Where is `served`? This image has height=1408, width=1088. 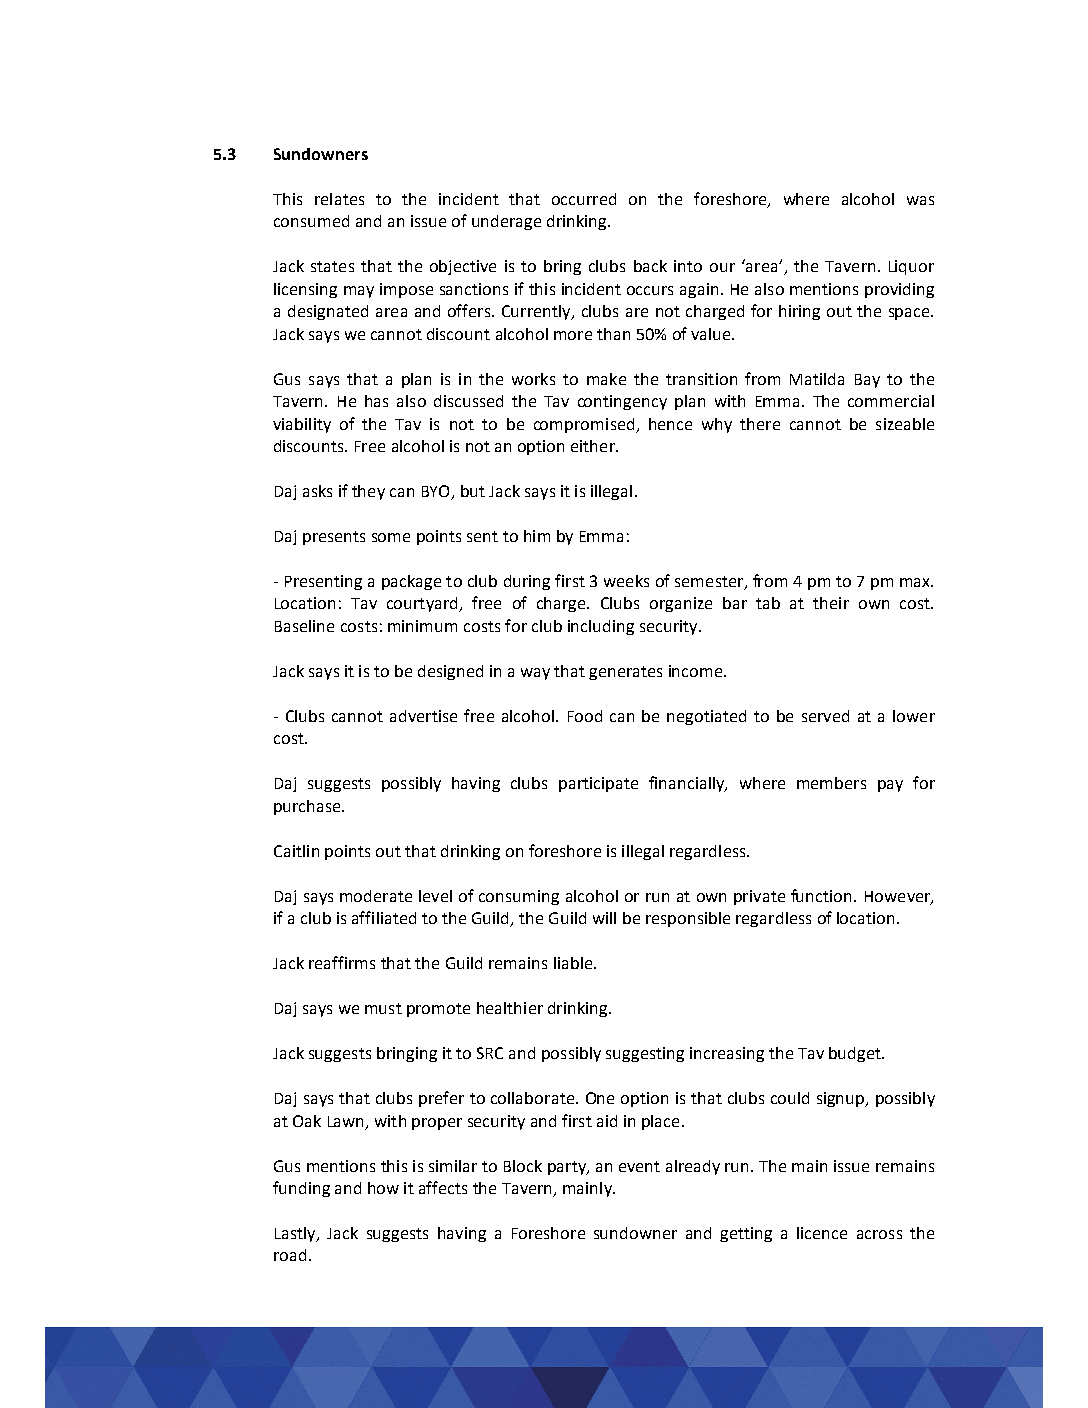 served is located at coordinates (825, 716).
